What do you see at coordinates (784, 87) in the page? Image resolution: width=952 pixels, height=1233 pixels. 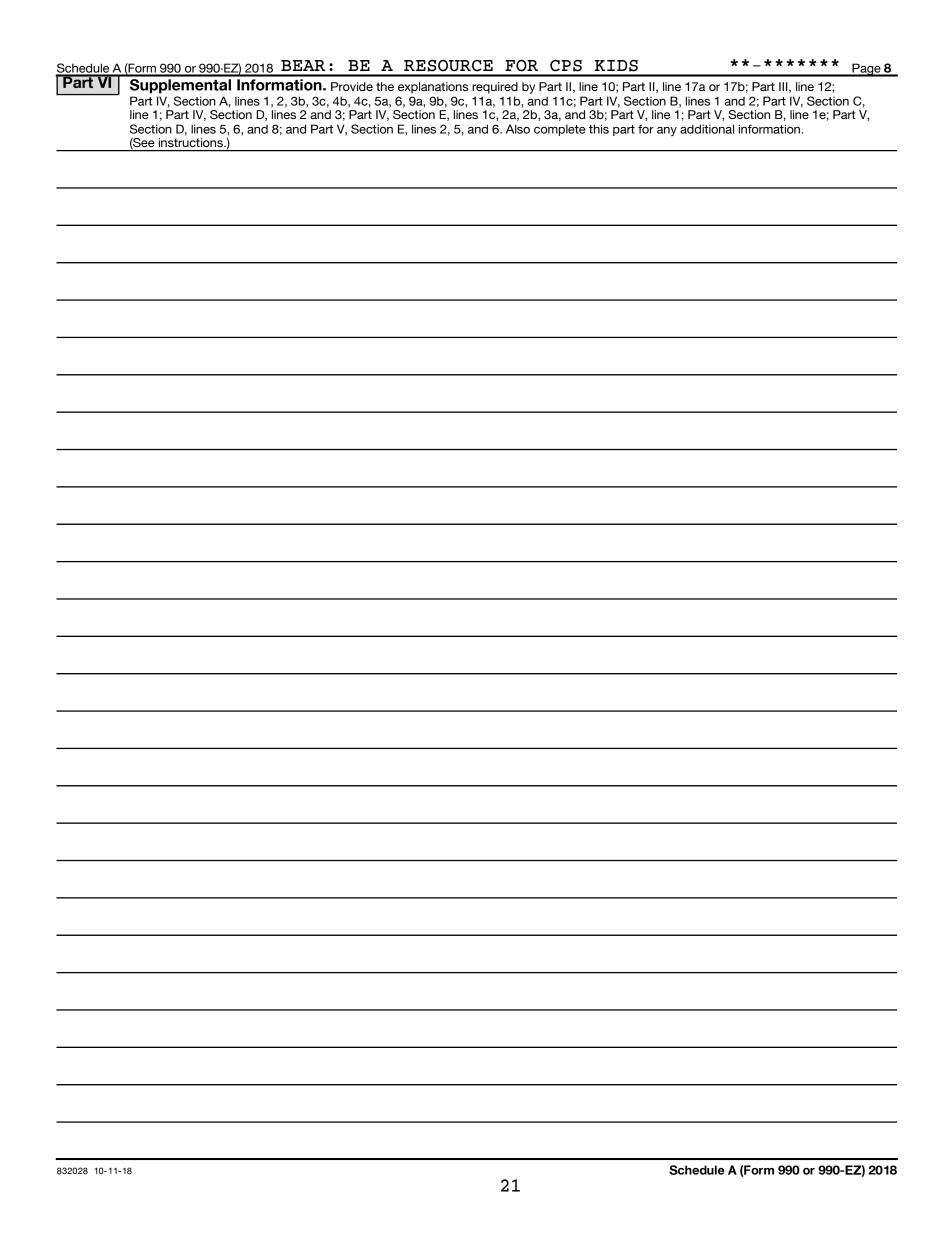 I see `III` at bounding box center [784, 87].
